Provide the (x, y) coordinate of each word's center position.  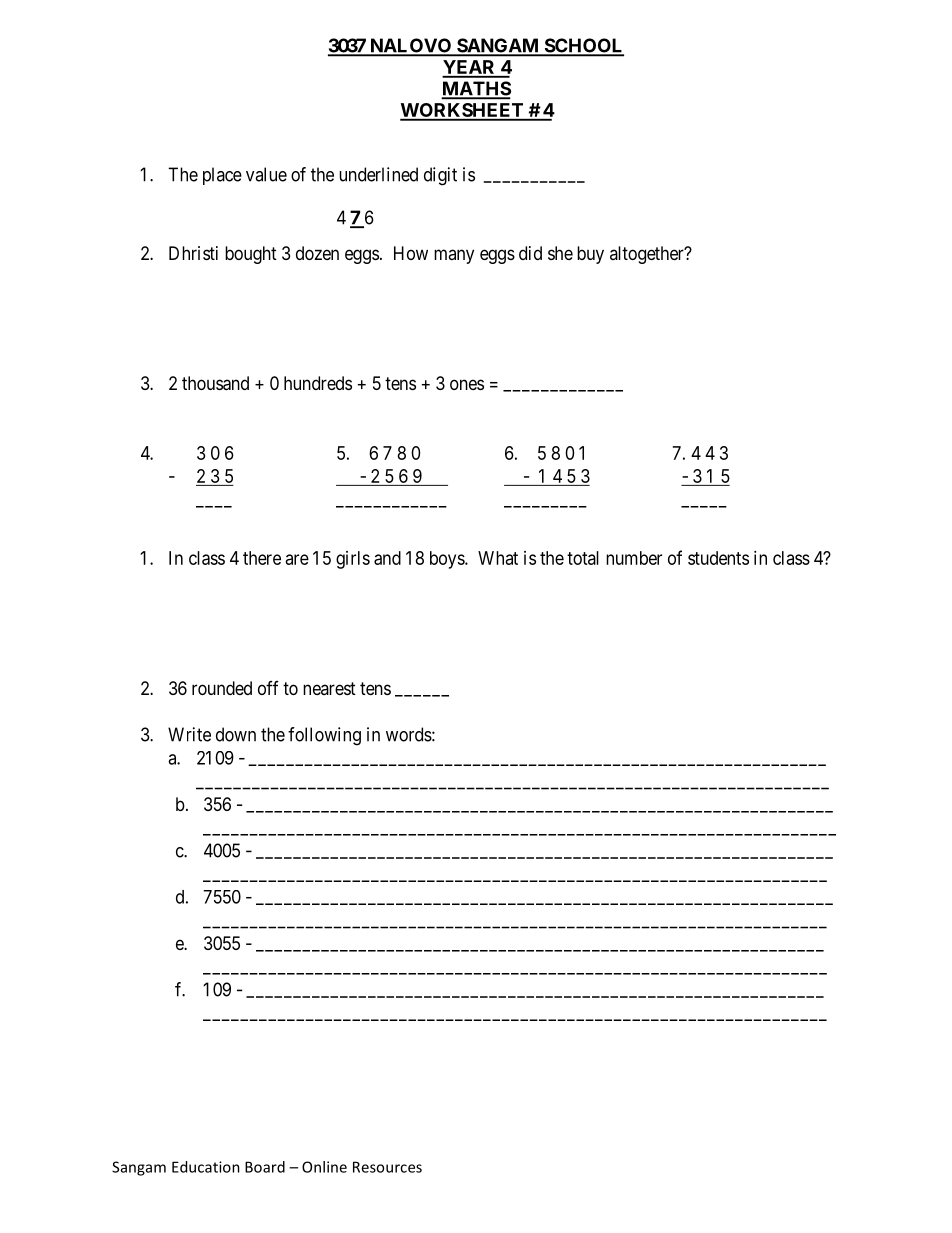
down (236, 734)
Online (324, 1167)
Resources (387, 1167)
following (324, 736)
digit (440, 176)
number (634, 558)
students (718, 558)
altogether (648, 255)
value (266, 174)
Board (265, 1167)
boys (448, 560)
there (262, 558)
